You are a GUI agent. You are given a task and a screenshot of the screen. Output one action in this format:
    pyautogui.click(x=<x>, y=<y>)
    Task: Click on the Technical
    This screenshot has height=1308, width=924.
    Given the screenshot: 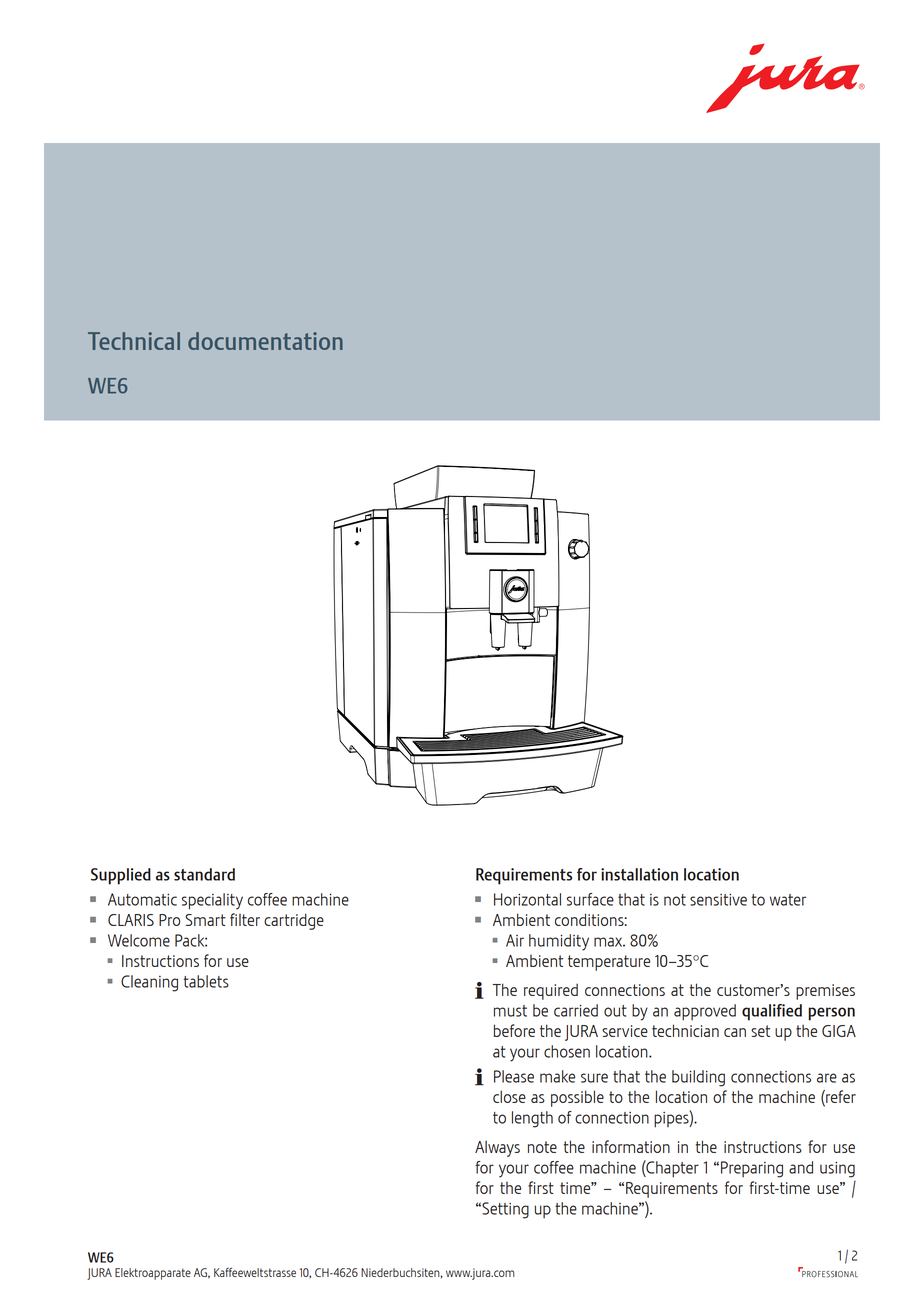 What is the action you would take?
    pyautogui.click(x=134, y=341)
